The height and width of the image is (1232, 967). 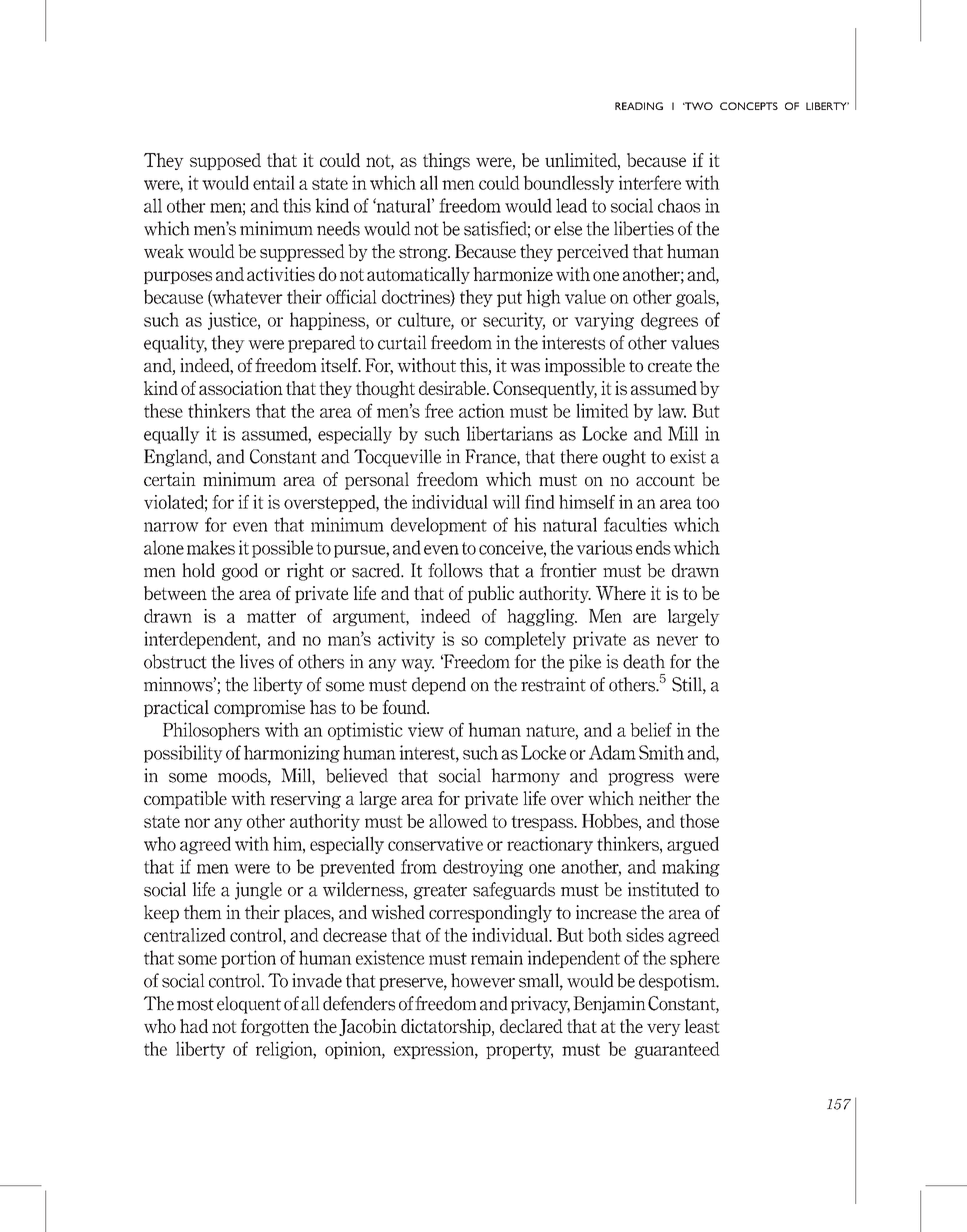 What do you see at coordinates (225, 161) in the image?
I see `supposed` at bounding box center [225, 161].
